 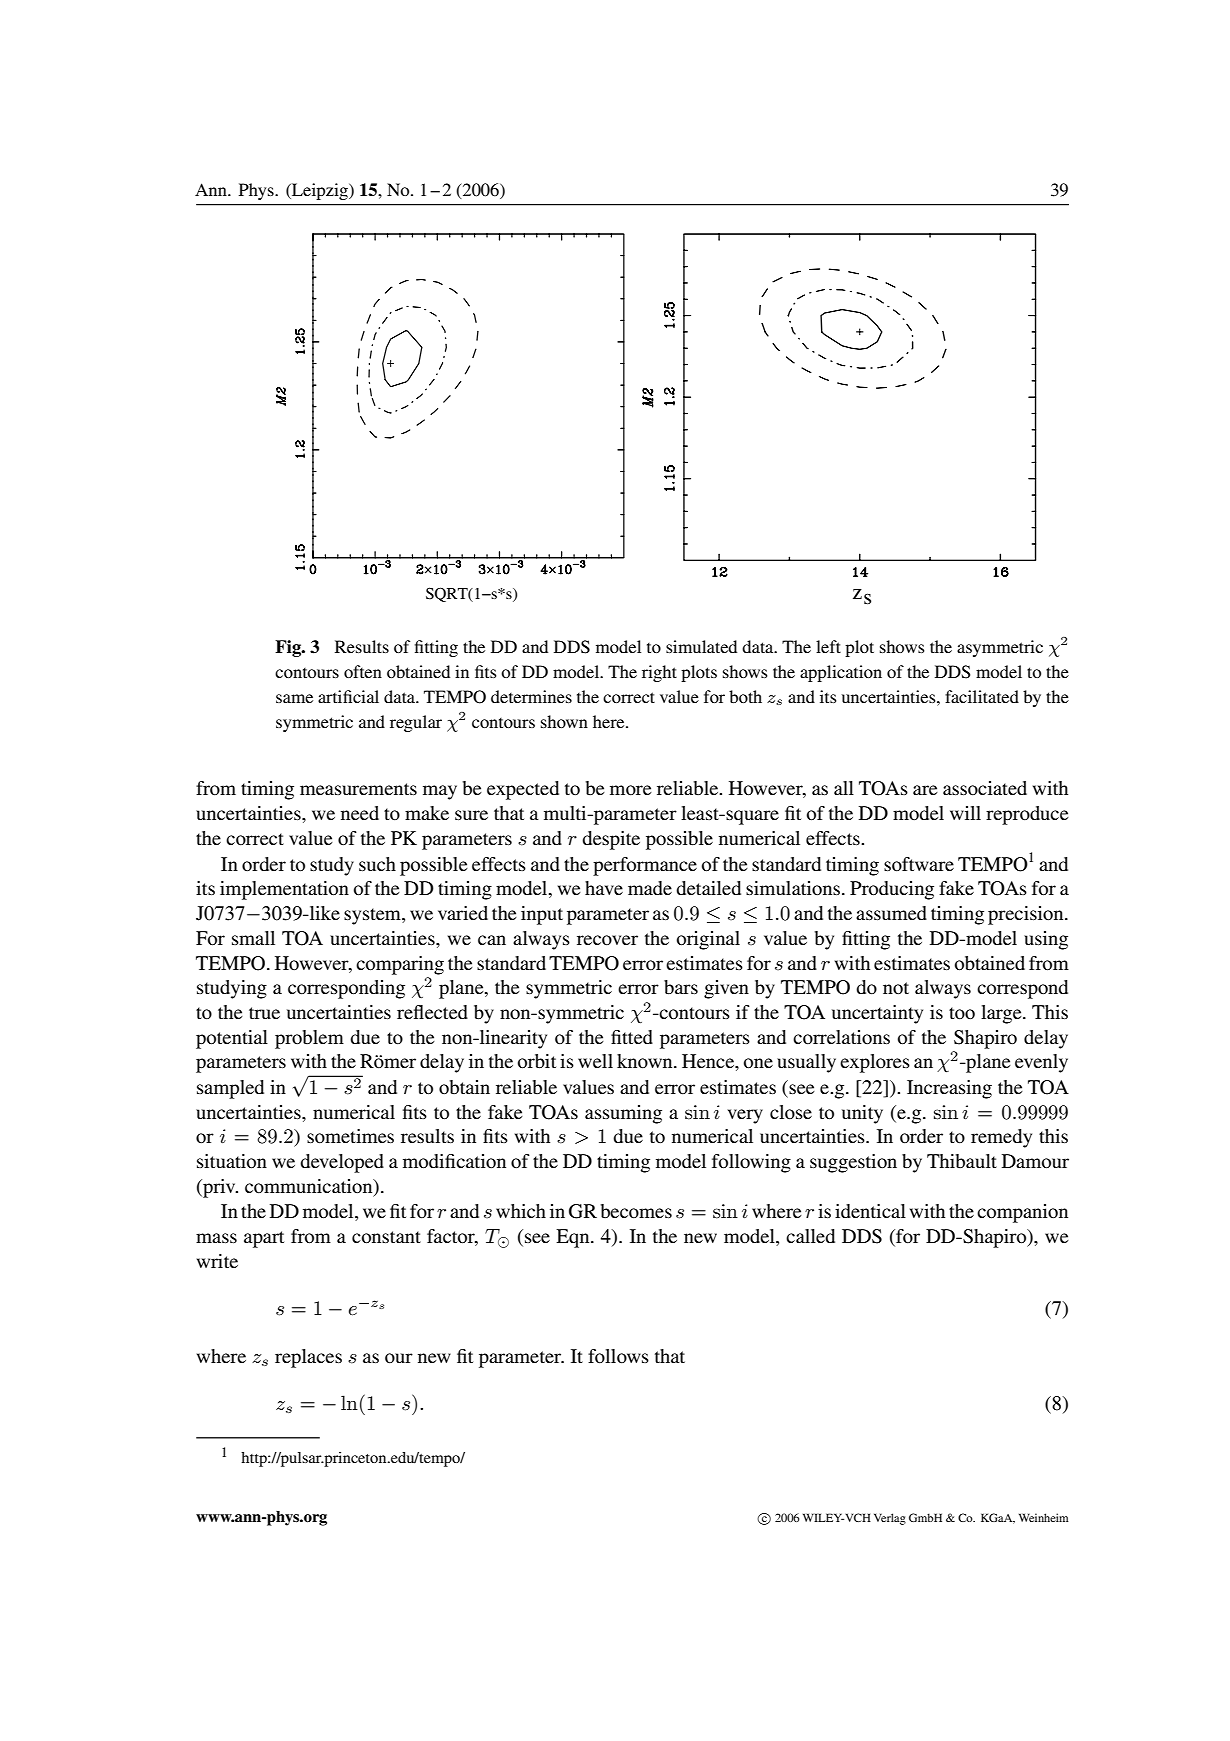 I want to click on known, so click(x=646, y=1061).
